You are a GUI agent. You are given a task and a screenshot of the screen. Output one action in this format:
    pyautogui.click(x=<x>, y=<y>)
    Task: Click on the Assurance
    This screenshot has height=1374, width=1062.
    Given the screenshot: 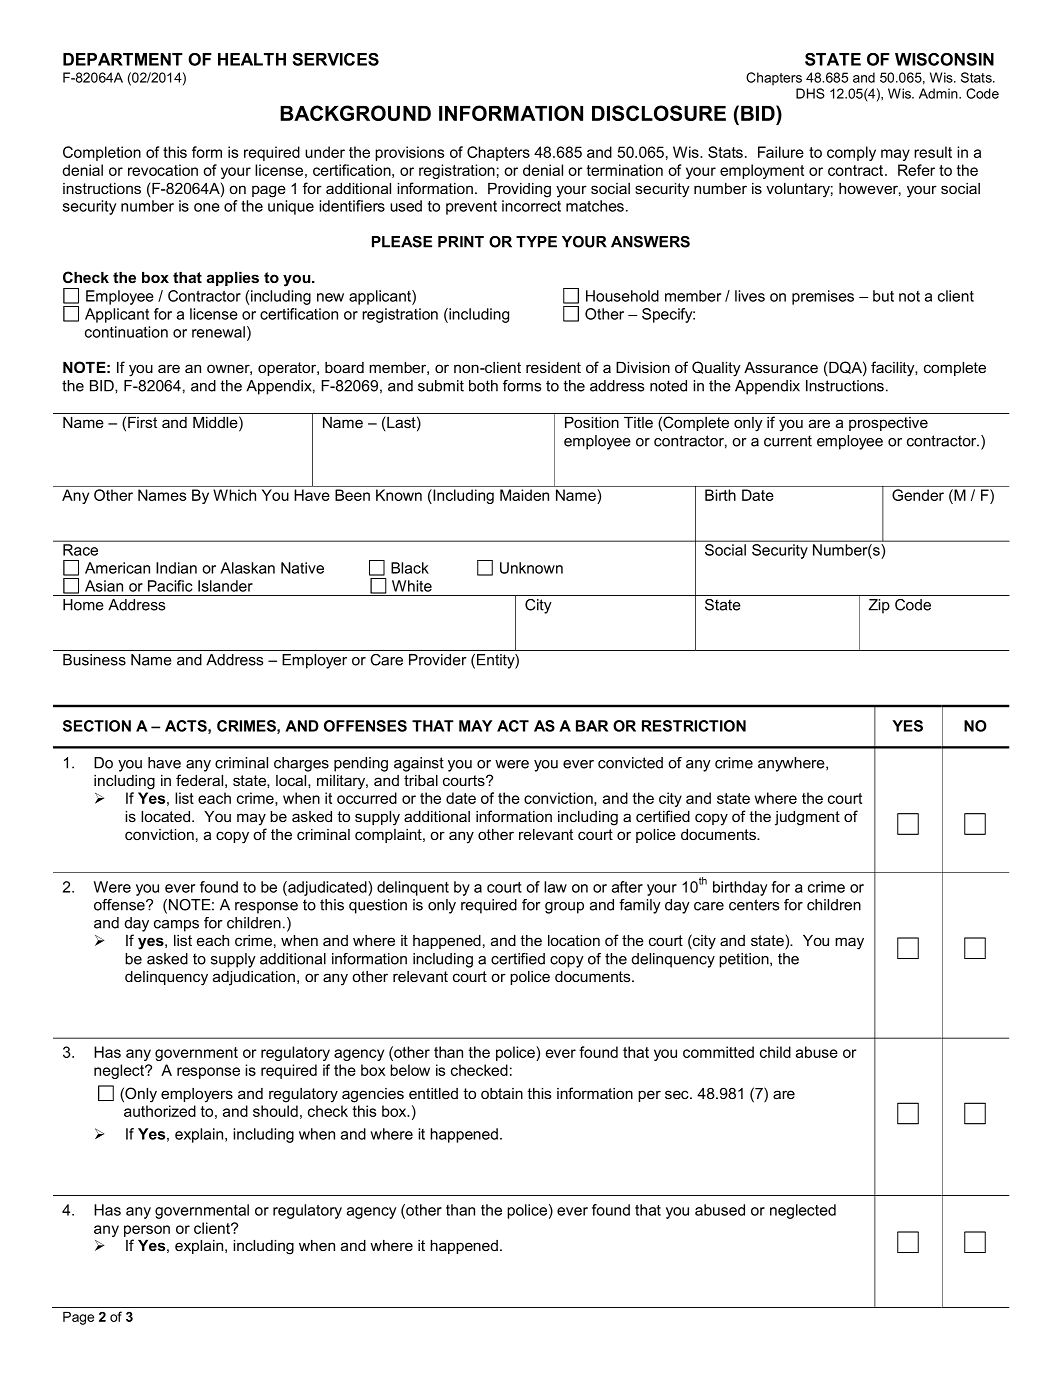 What is the action you would take?
    pyautogui.click(x=781, y=367)
